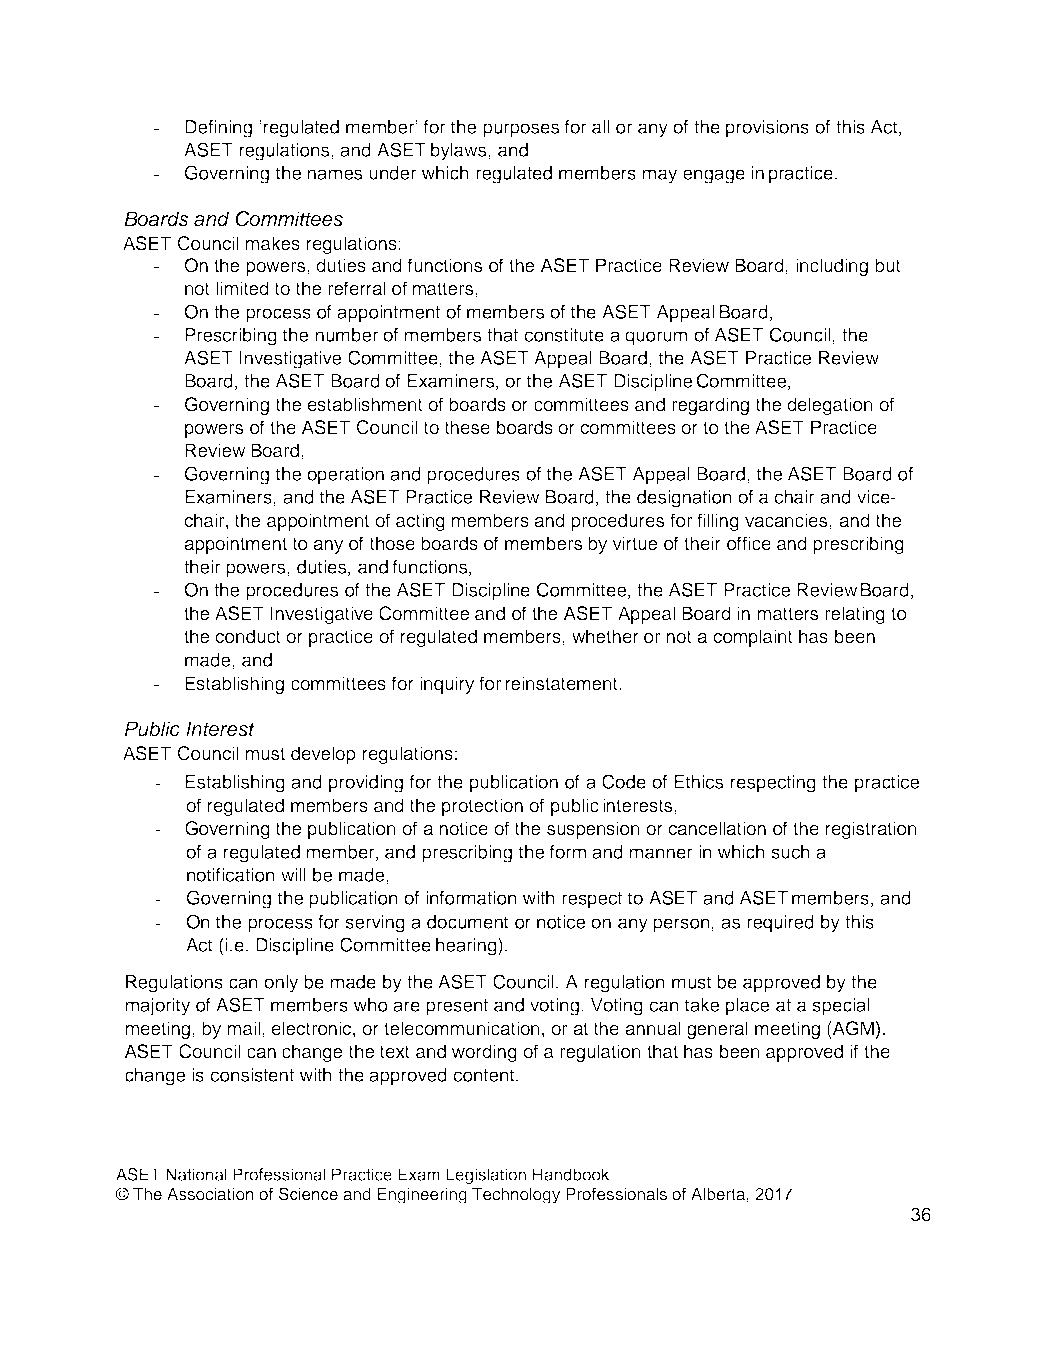 The image size is (1044, 1351). I want to click on conduct, so click(248, 636).
